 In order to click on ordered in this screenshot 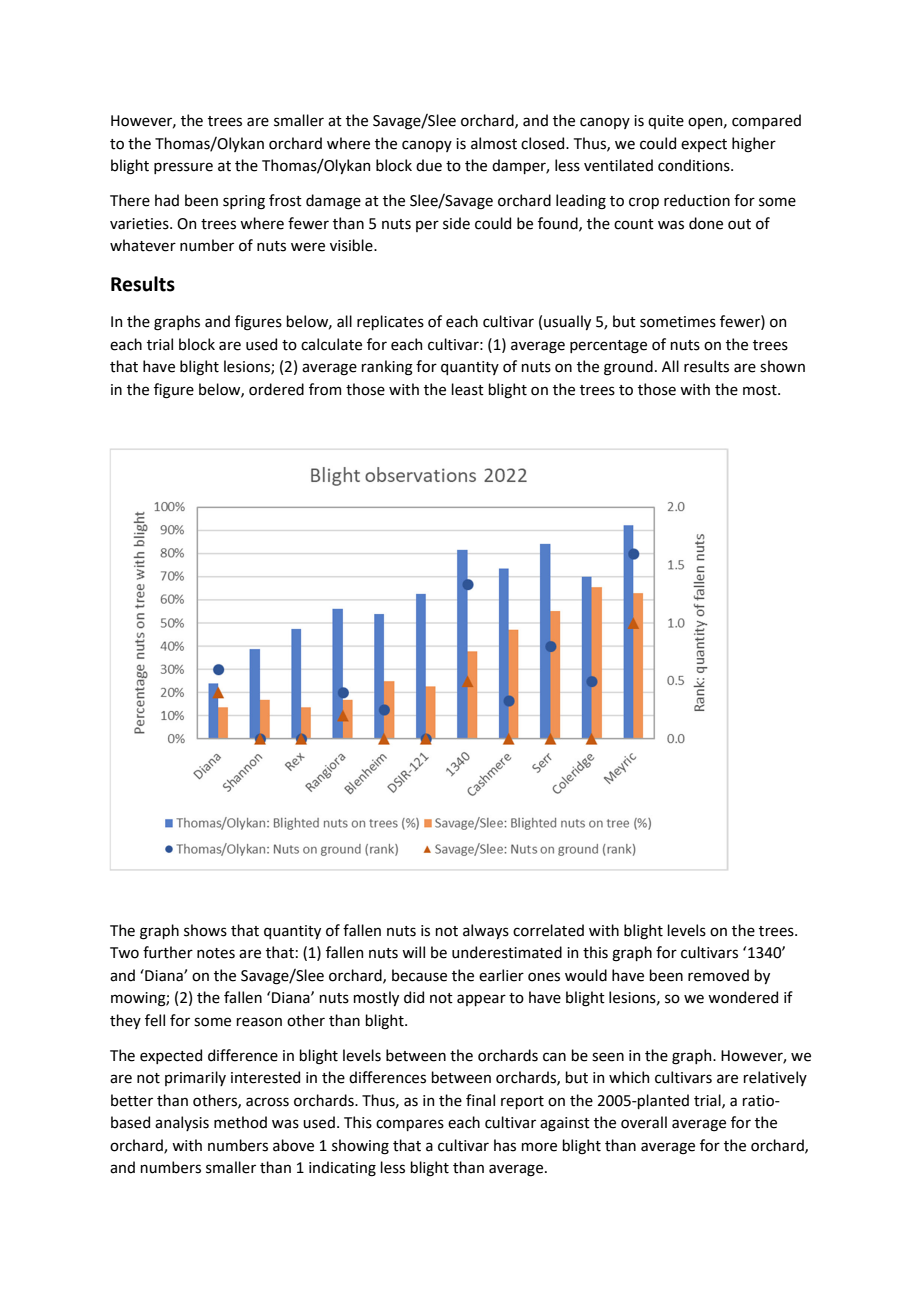, I will do `click(276, 389)`.
